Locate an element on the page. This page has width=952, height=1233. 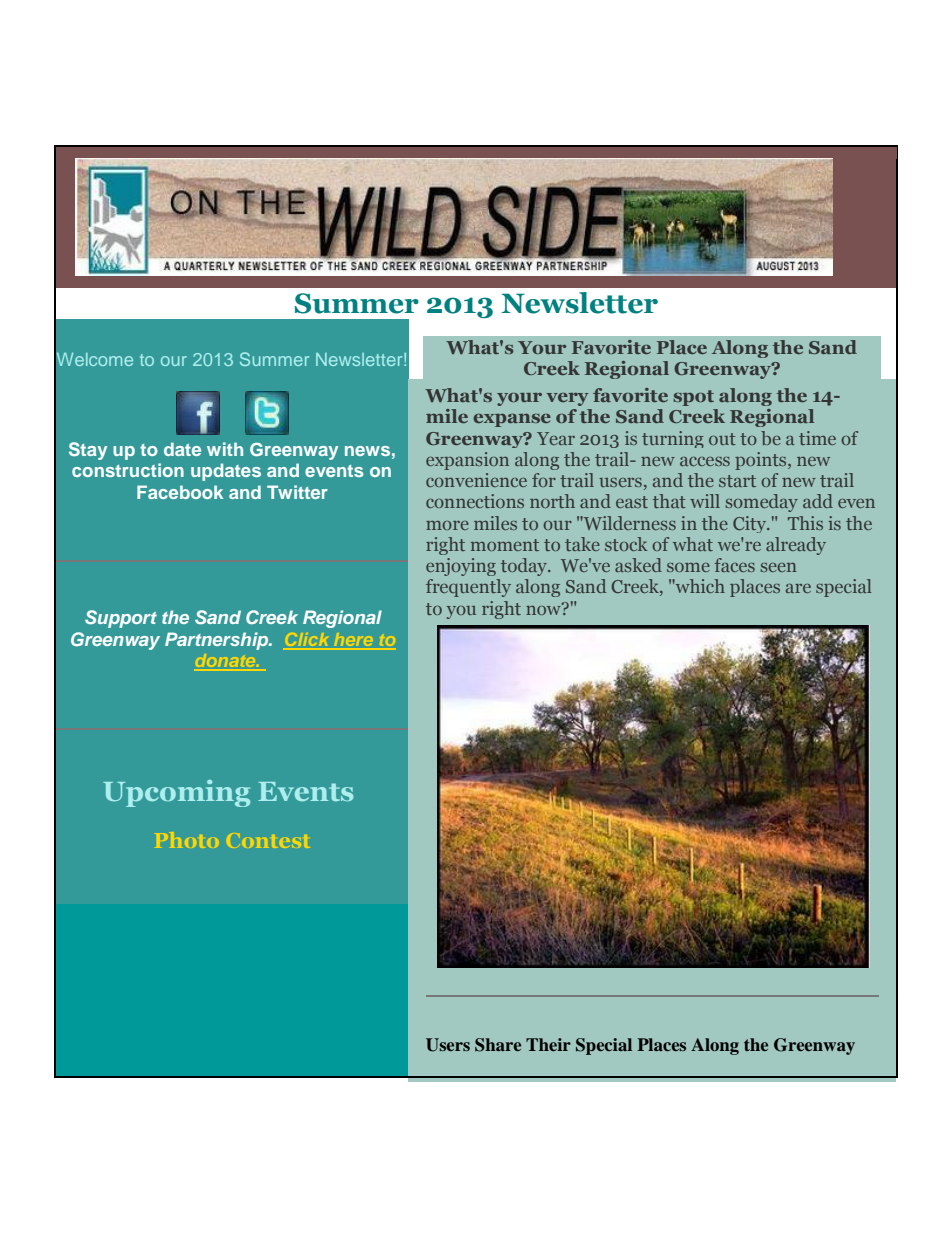
out is located at coordinates (722, 439).
